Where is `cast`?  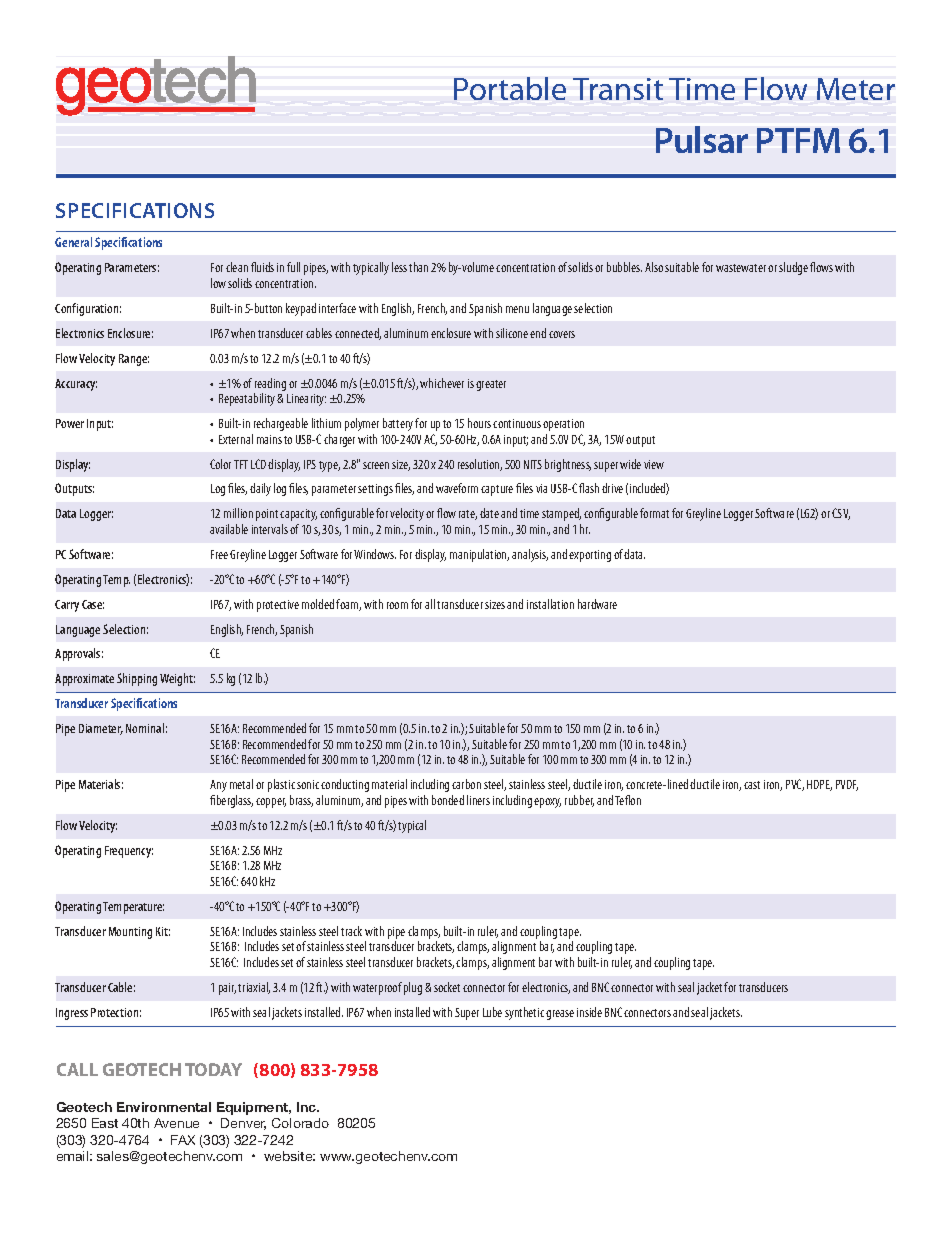
cast is located at coordinates (752, 785).
